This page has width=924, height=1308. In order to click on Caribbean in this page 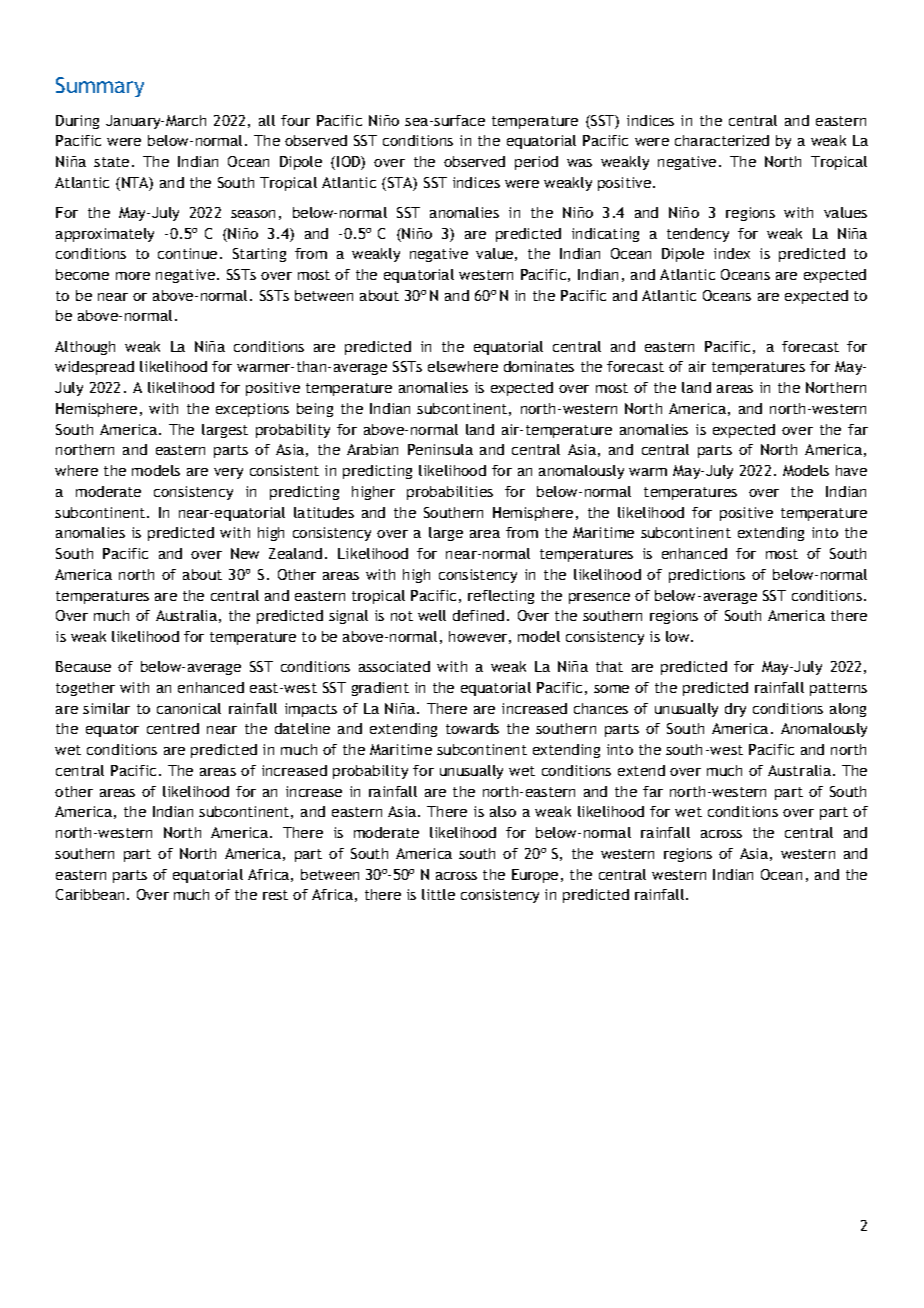, I will do `click(90, 894)`.
